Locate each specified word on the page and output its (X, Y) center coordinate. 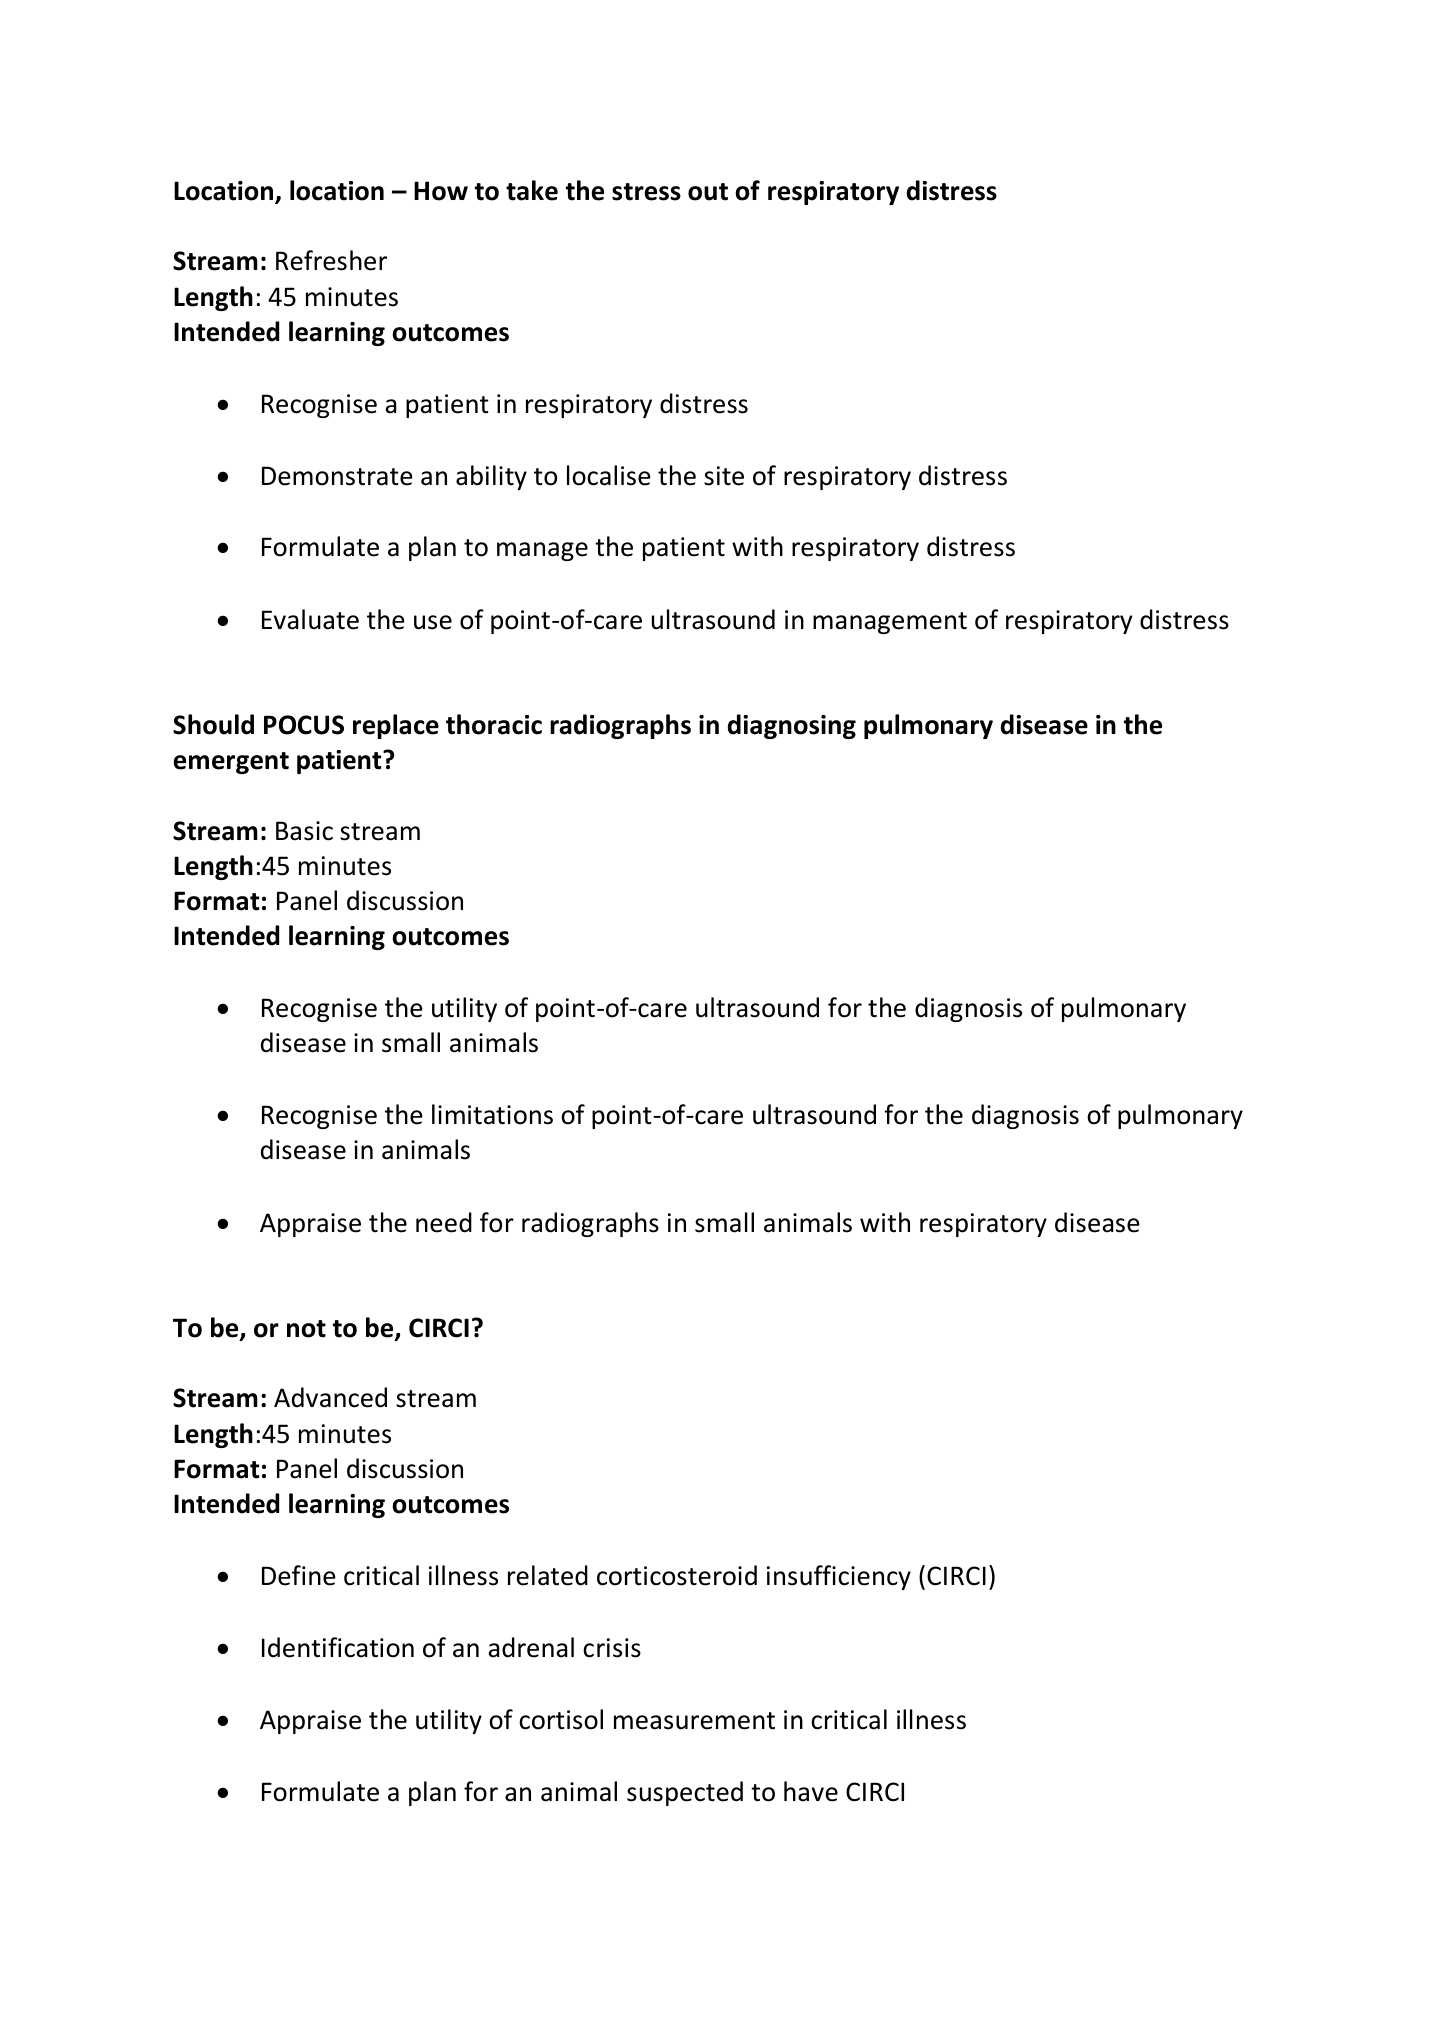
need (444, 1222)
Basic (304, 831)
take (532, 190)
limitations (492, 1114)
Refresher (331, 260)
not (306, 1329)
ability (491, 477)
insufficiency (839, 1577)
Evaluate (310, 619)
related (548, 1575)
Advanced (330, 1397)
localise (609, 475)
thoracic (494, 724)
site (724, 476)
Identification (338, 1647)
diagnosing (792, 726)
